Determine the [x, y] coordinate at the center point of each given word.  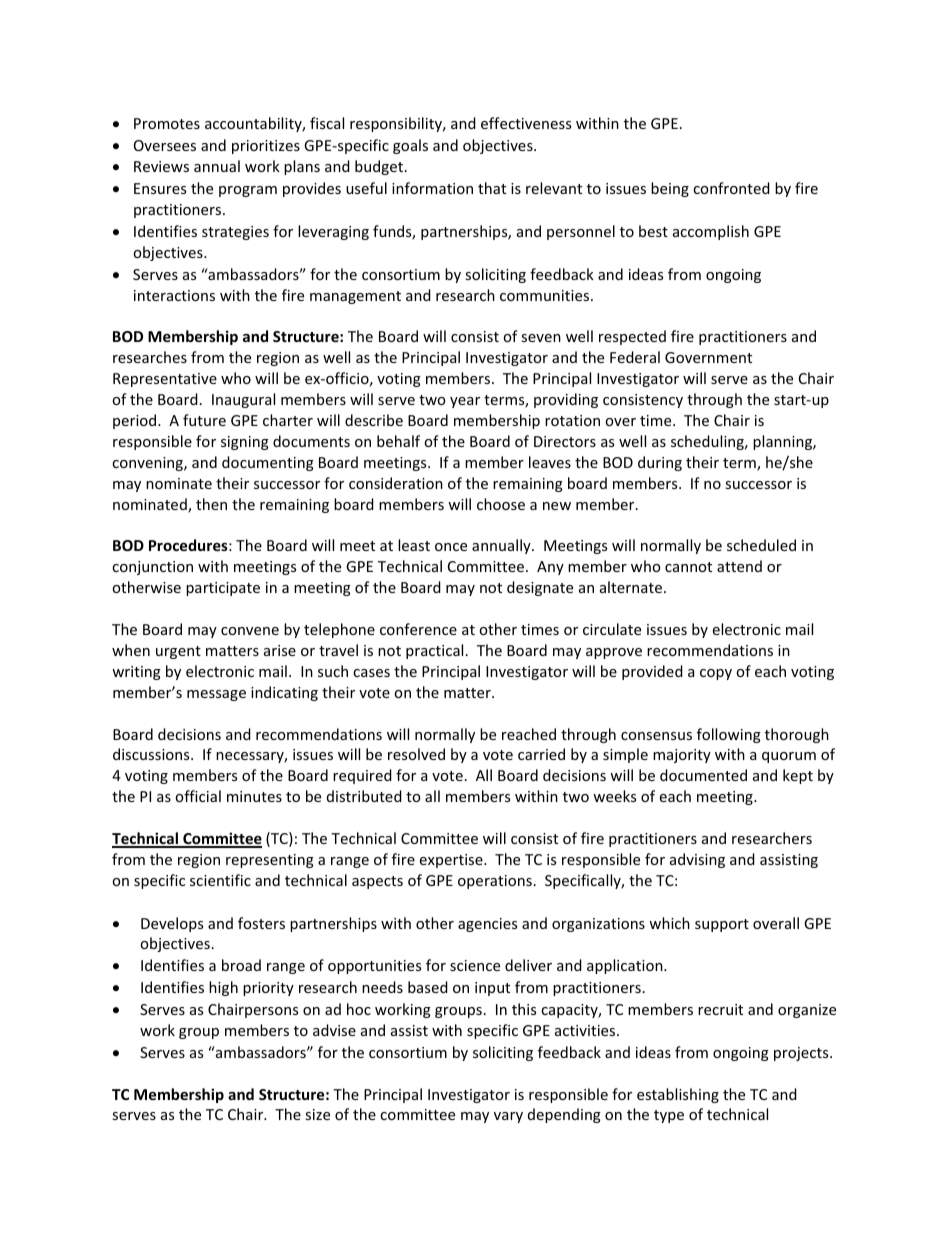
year [465, 402]
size [317, 1114]
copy [716, 674]
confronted [731, 188]
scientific [220, 880]
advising [697, 860]
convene [250, 631]
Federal [635, 357]
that [492, 188]
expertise [452, 861]
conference [418, 629]
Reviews [161, 166]
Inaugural [243, 400]
